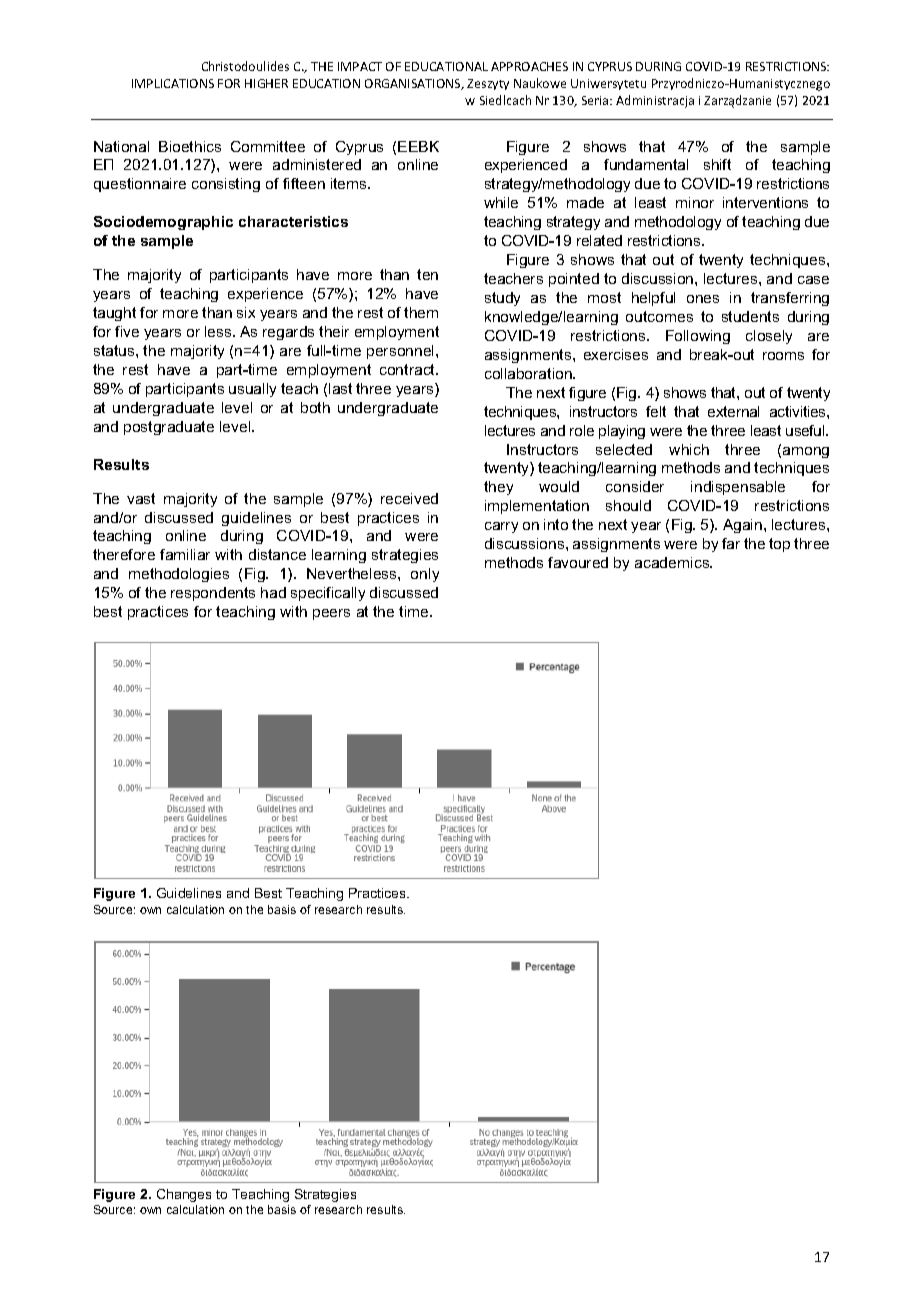  What do you see at coordinates (213, 594) in the screenshot?
I see `respondents` at bounding box center [213, 594].
